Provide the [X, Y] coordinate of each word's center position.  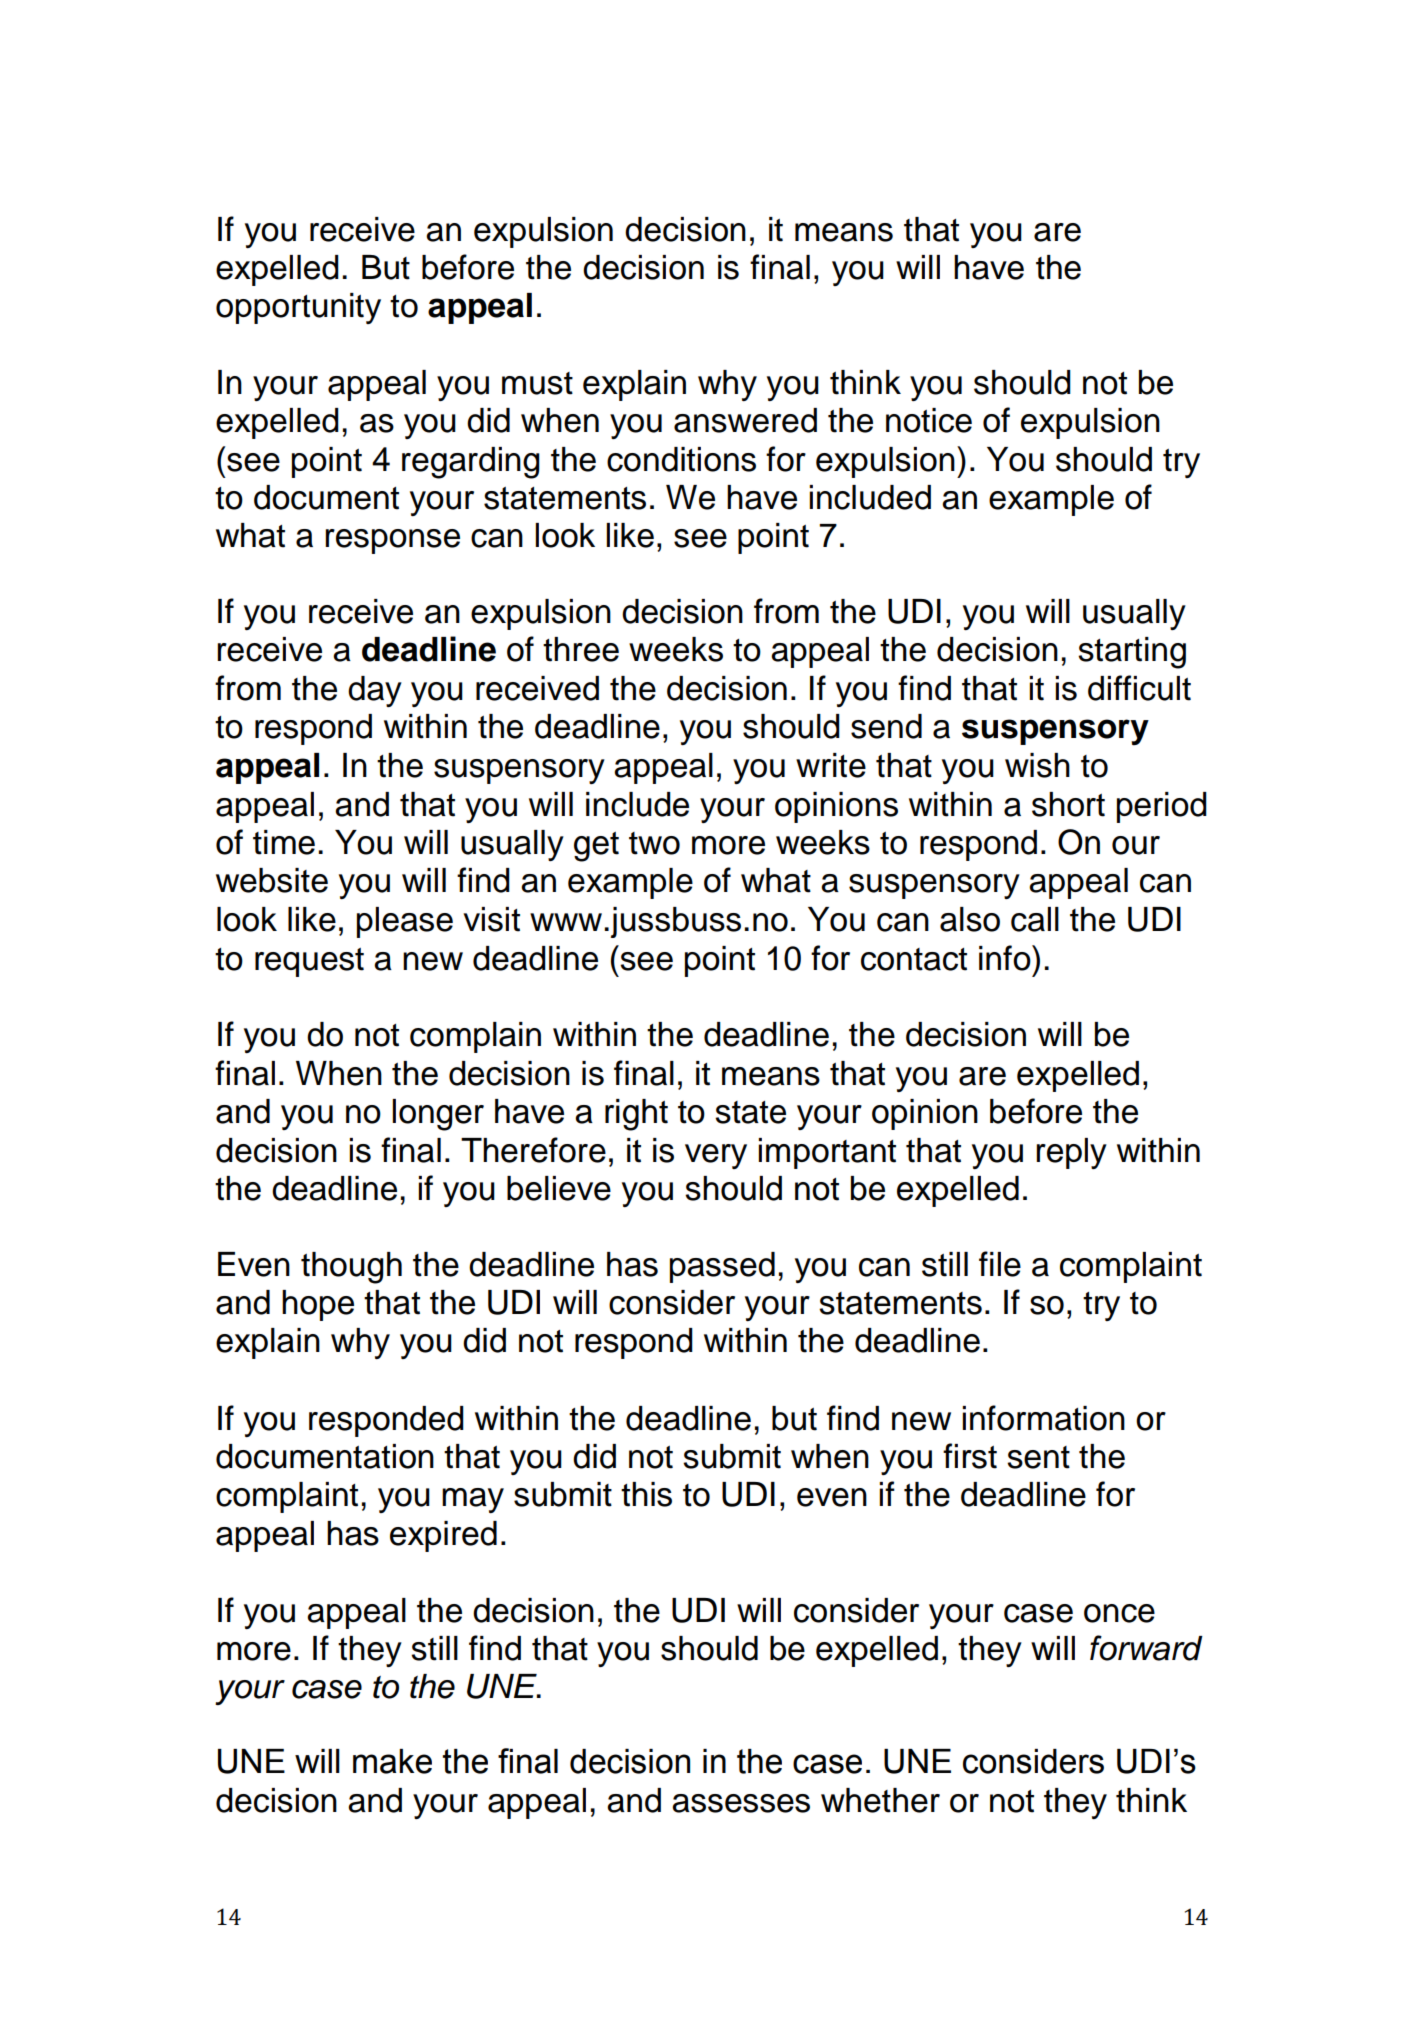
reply [1071, 1153]
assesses [741, 1803]
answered [745, 420]
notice [929, 420]
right [636, 1115]
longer [438, 1115]
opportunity [298, 308]
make [392, 1761]
